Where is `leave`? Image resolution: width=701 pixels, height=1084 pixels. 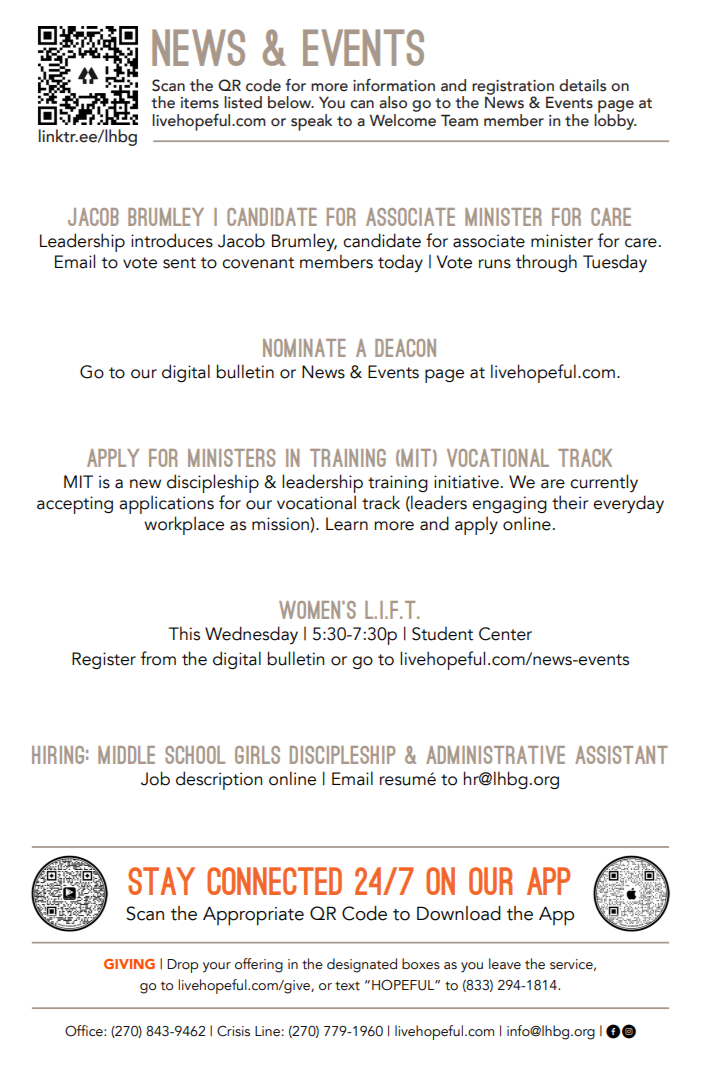
leave is located at coordinates (505, 964).
